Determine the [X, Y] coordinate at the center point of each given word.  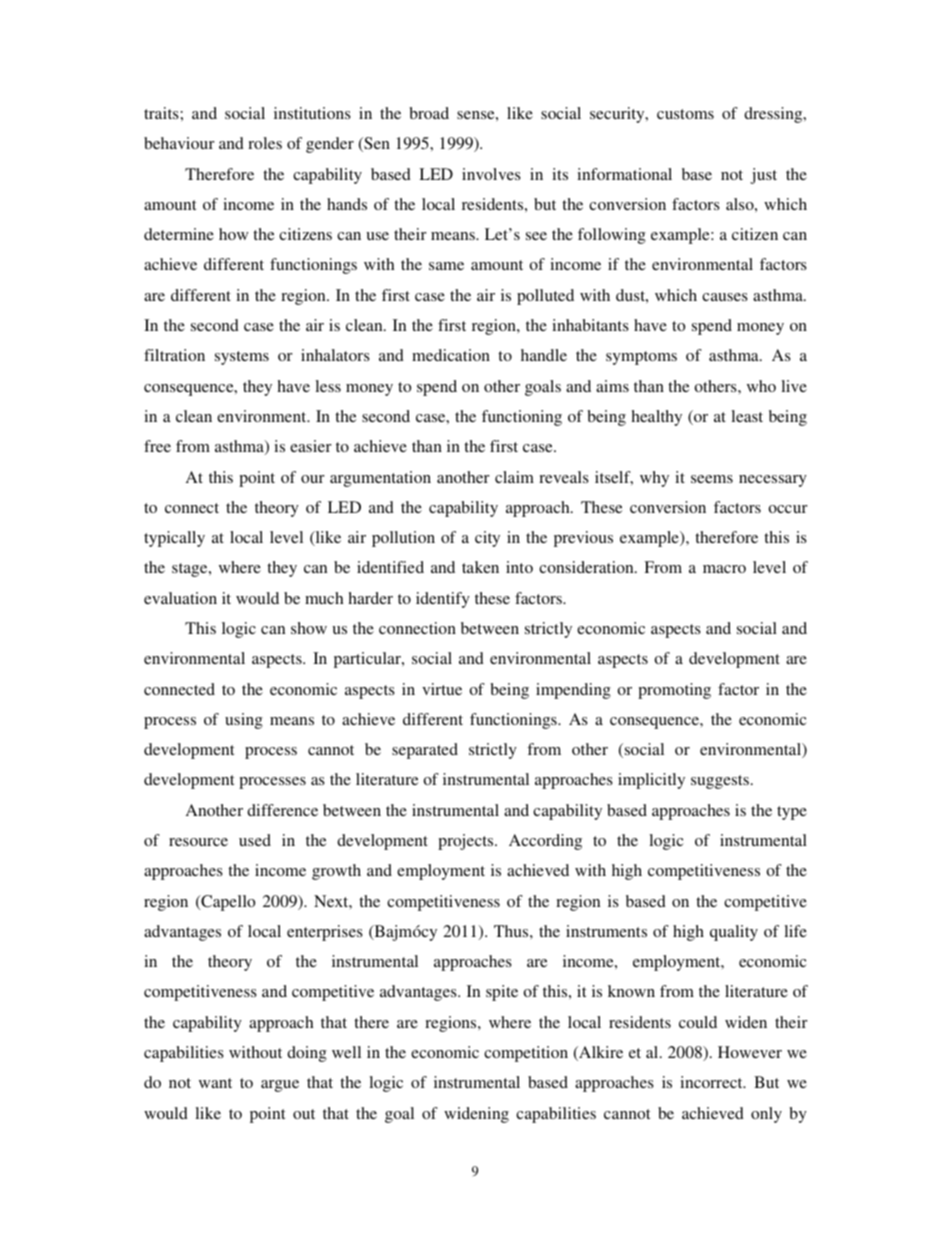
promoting [674, 691]
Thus [512, 931]
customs [685, 114]
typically [174, 539]
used [255, 840]
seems [712, 479]
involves [491, 174]
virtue [442, 689]
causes [725, 297]
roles [265, 143]
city [487, 539]
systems [242, 358]
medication [451, 355]
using [244, 721]
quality [734, 933]
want [215, 1083]
